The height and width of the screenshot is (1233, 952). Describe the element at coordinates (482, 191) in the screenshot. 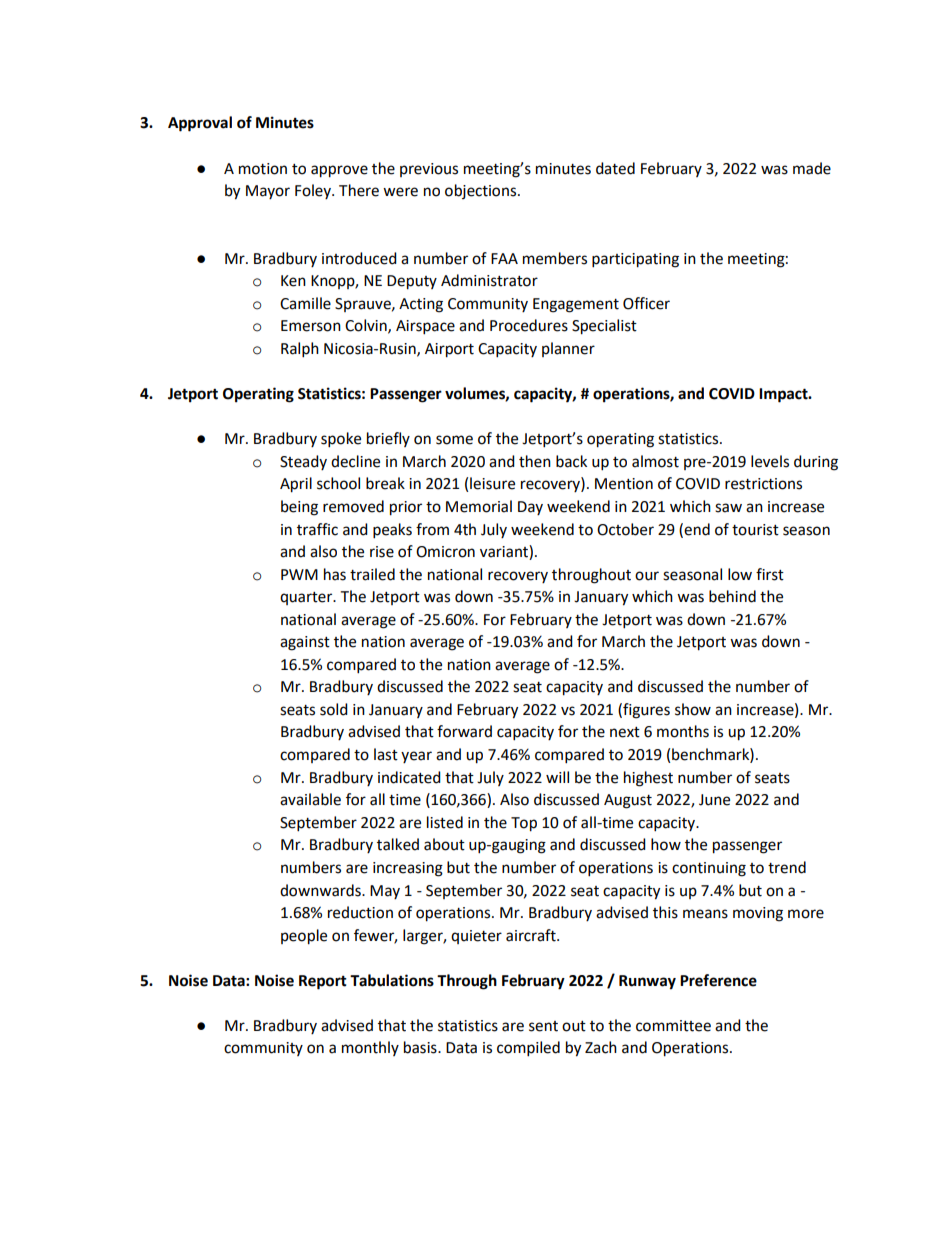

I see `objections` at that location.
